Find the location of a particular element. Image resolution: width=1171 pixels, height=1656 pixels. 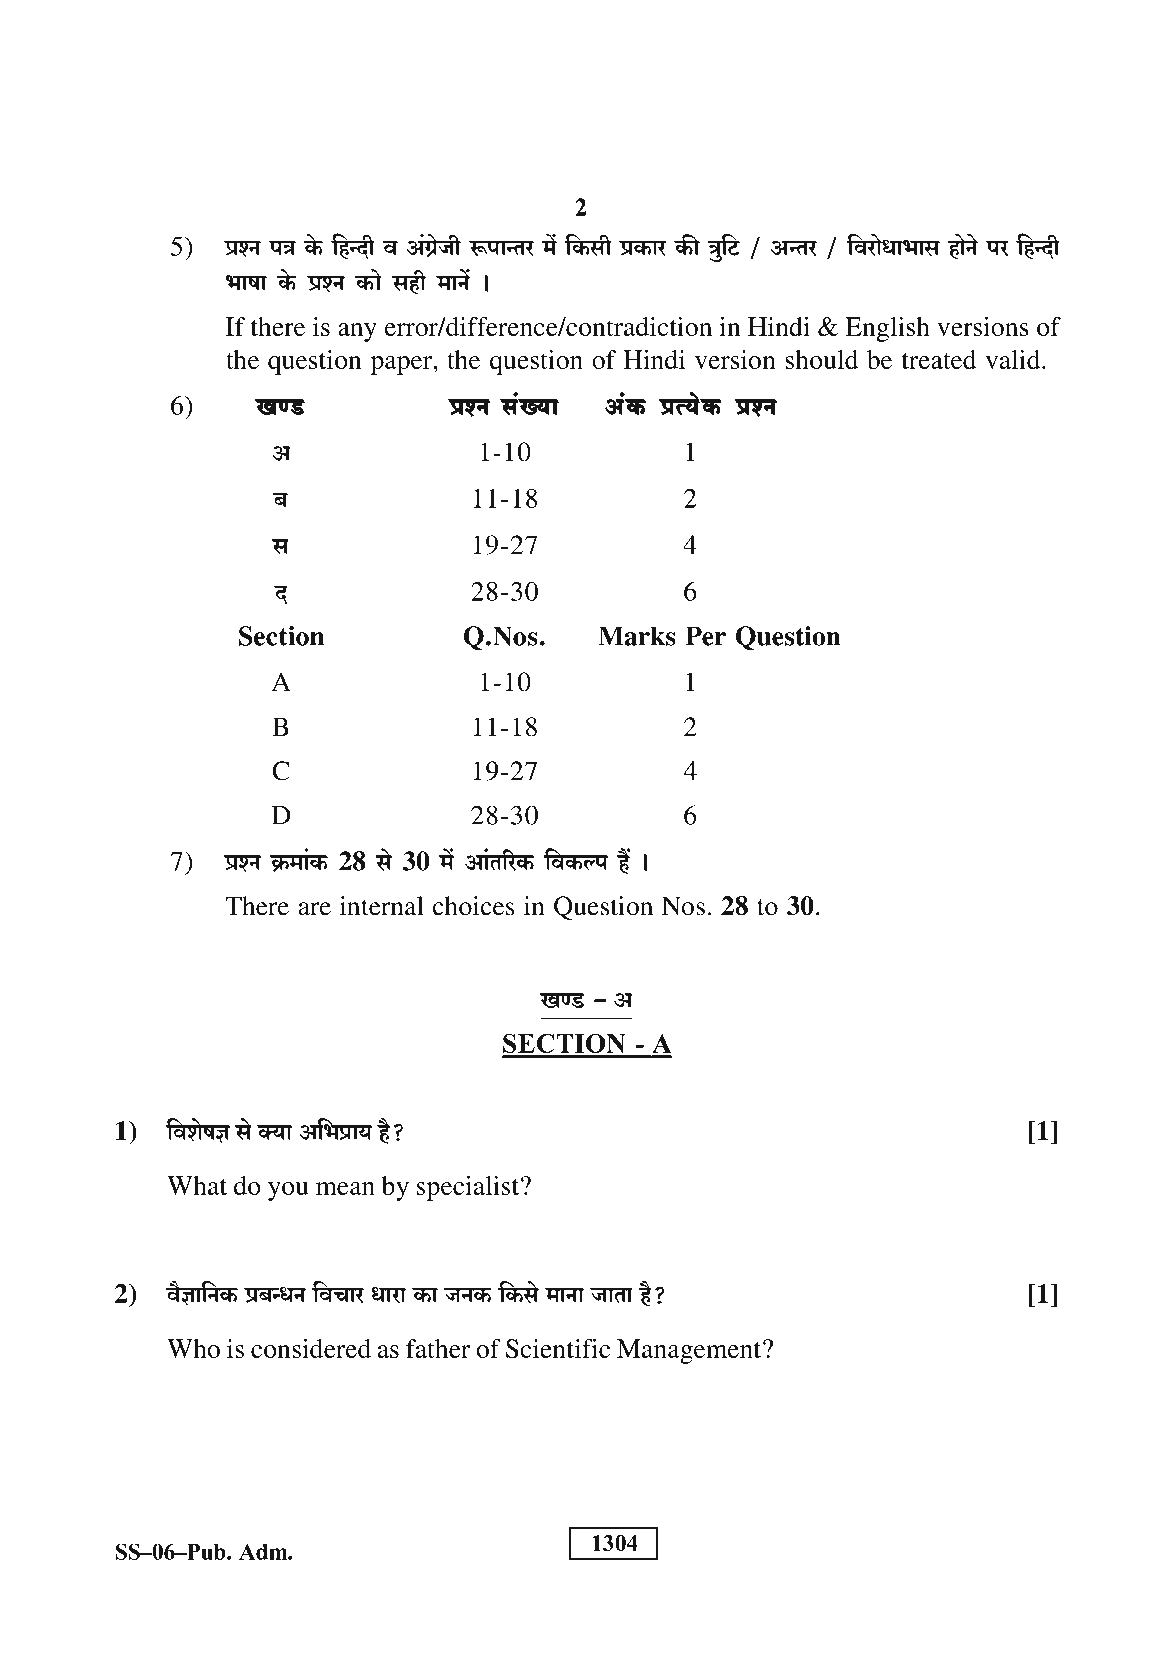

treated is located at coordinates (939, 359).
